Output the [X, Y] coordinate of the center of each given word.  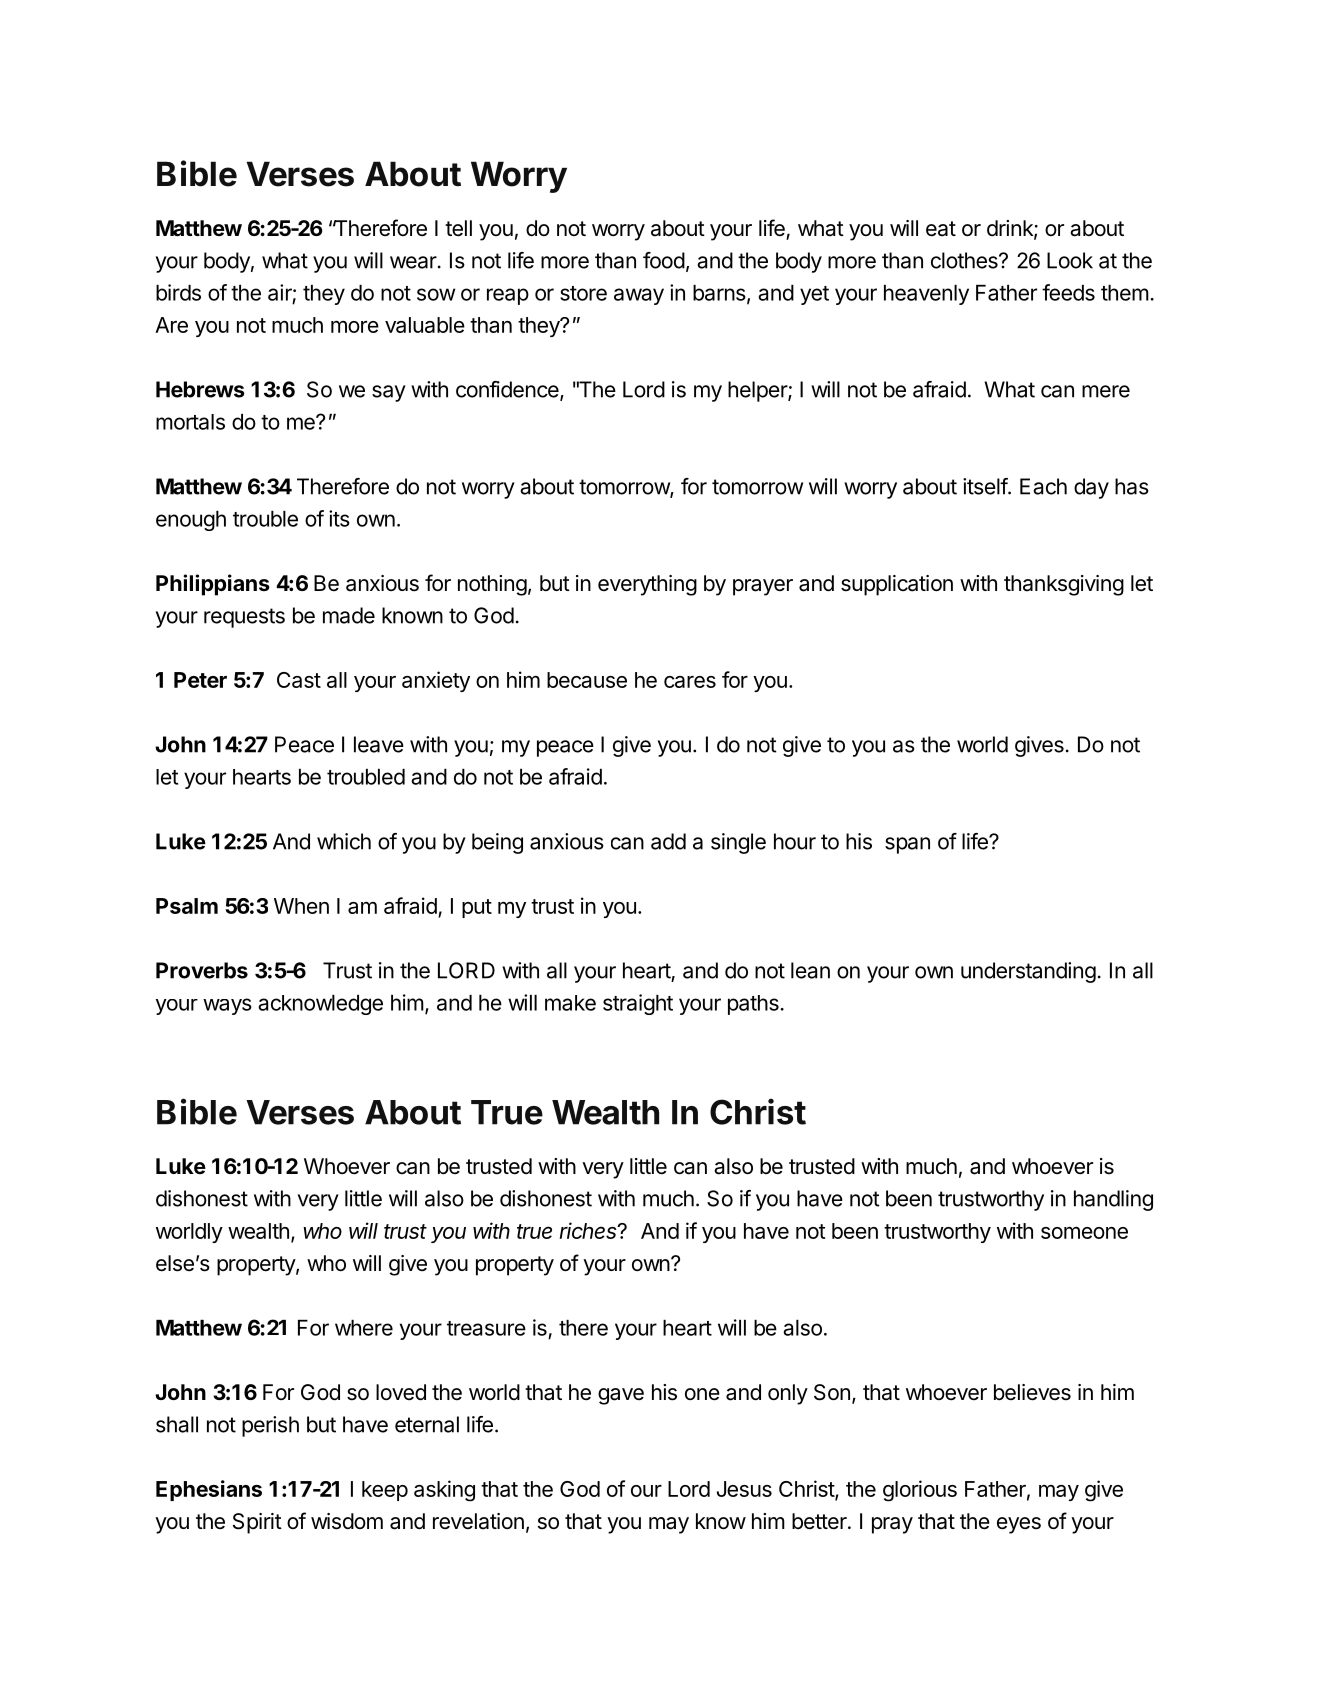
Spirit [257, 1523]
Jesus [744, 1489]
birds [178, 292]
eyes [1019, 1525]
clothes [965, 260]
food [664, 260]
